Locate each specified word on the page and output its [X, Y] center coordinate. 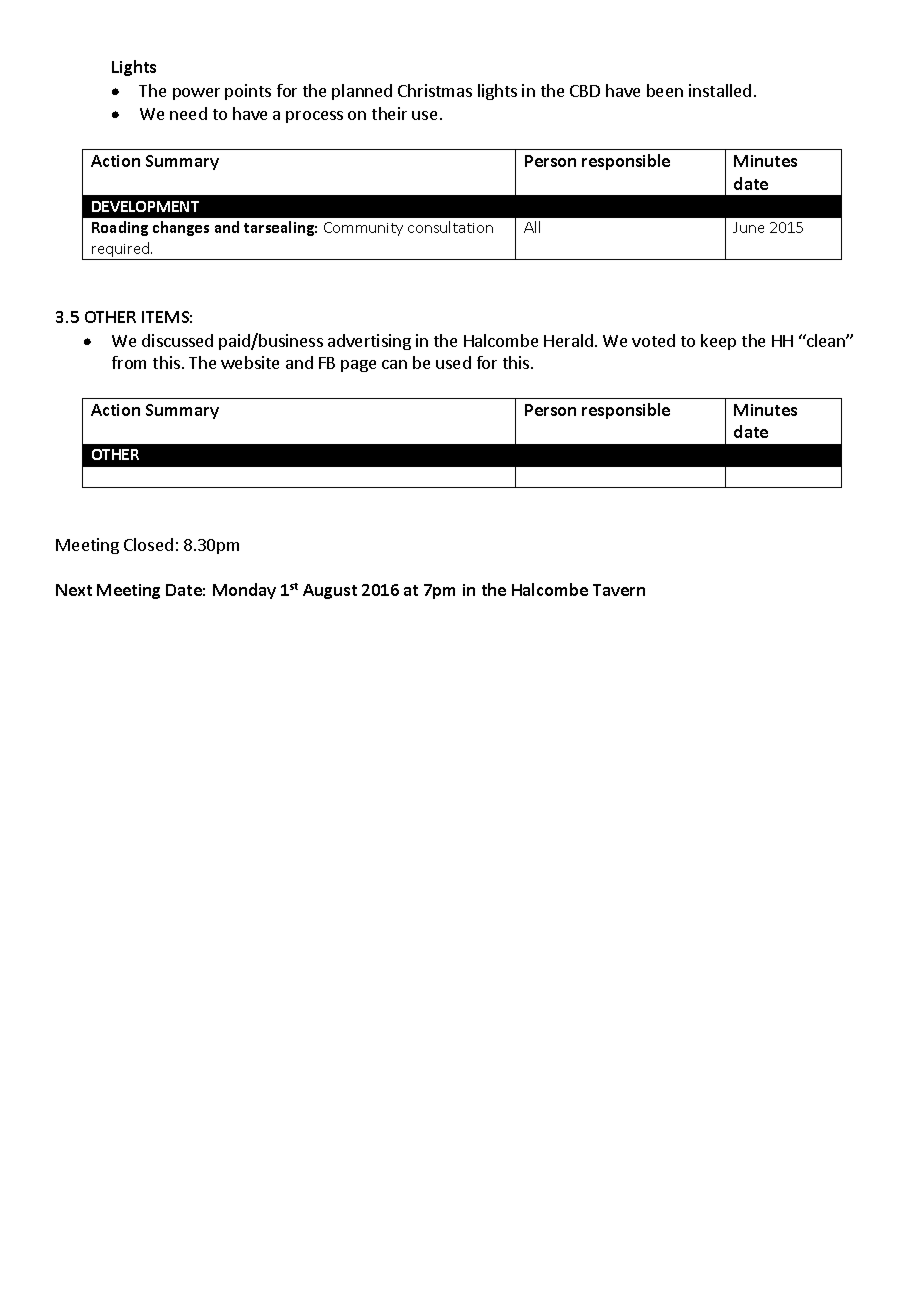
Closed [148, 544]
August [330, 591]
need [188, 113]
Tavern [619, 590]
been [665, 90]
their [389, 113]
